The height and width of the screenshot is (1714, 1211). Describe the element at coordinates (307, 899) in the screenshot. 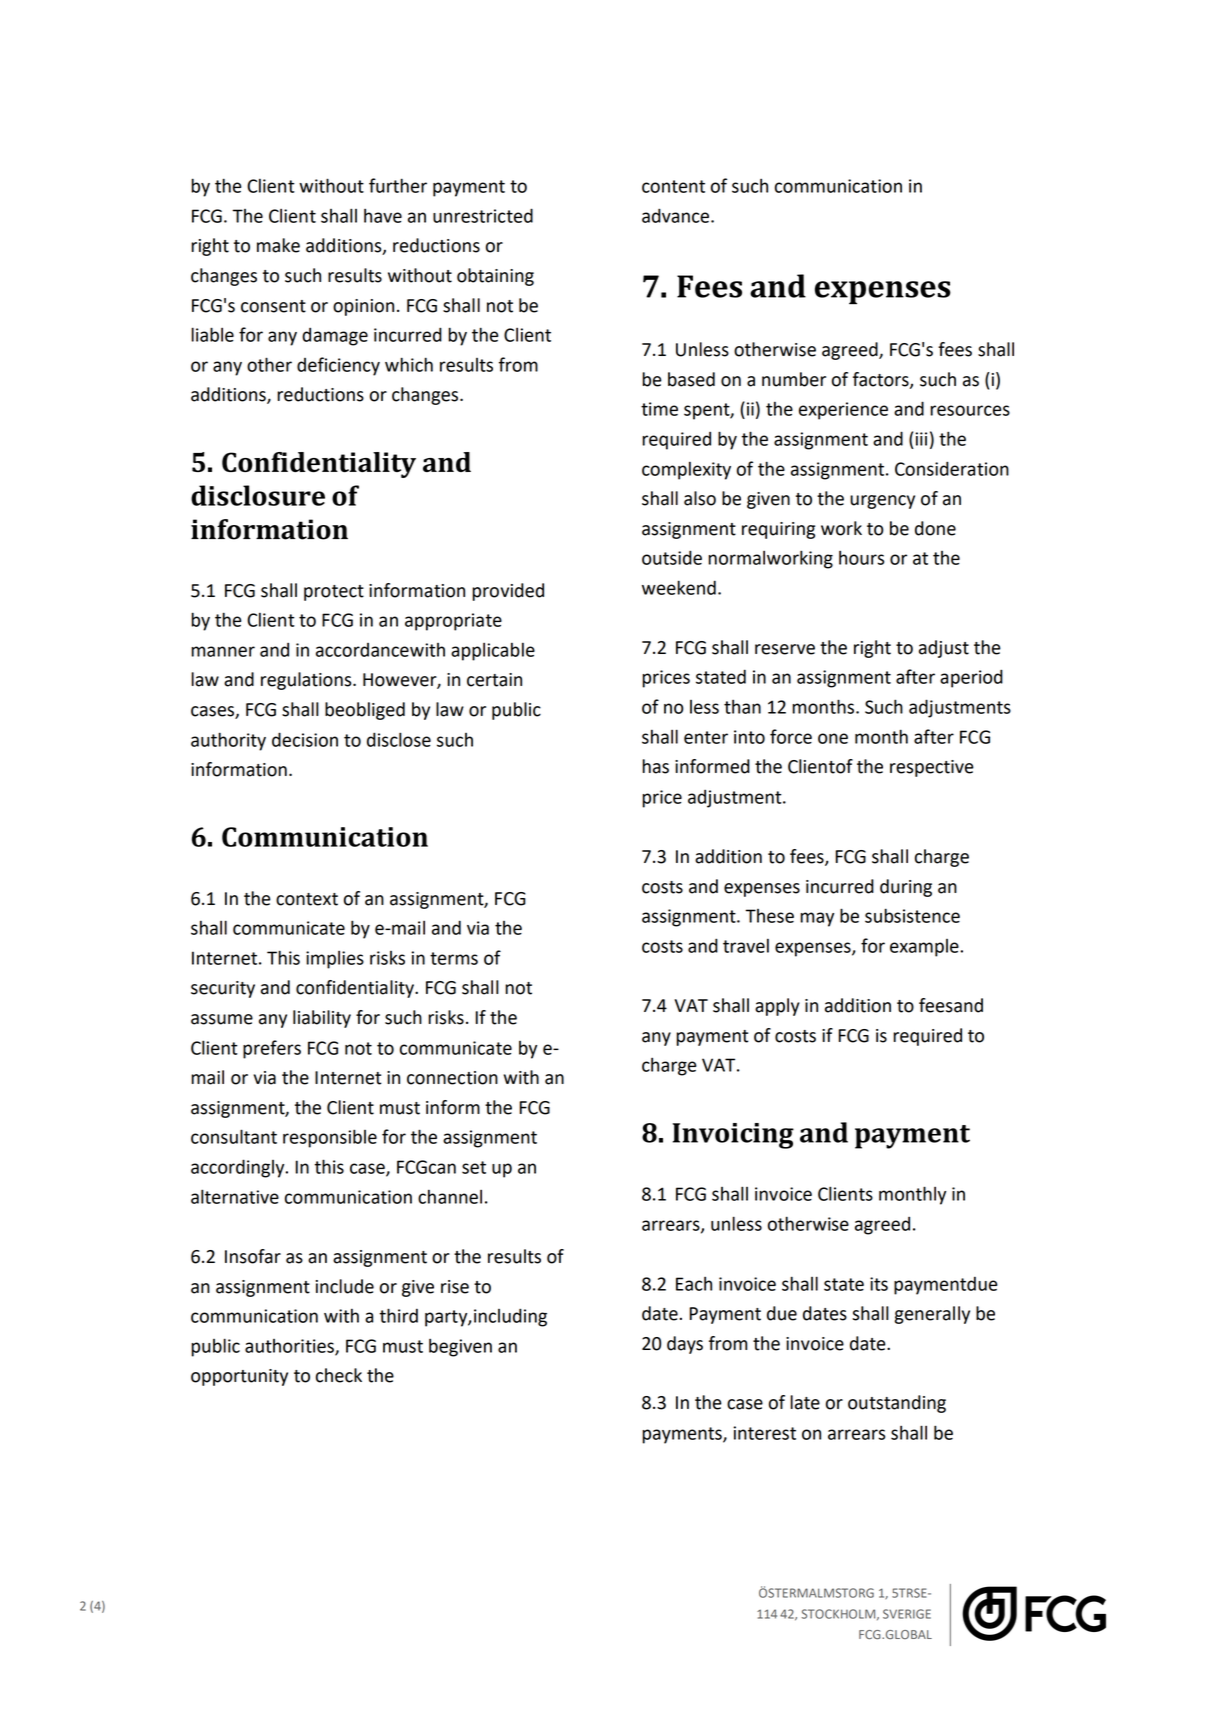

I see `context` at that location.
